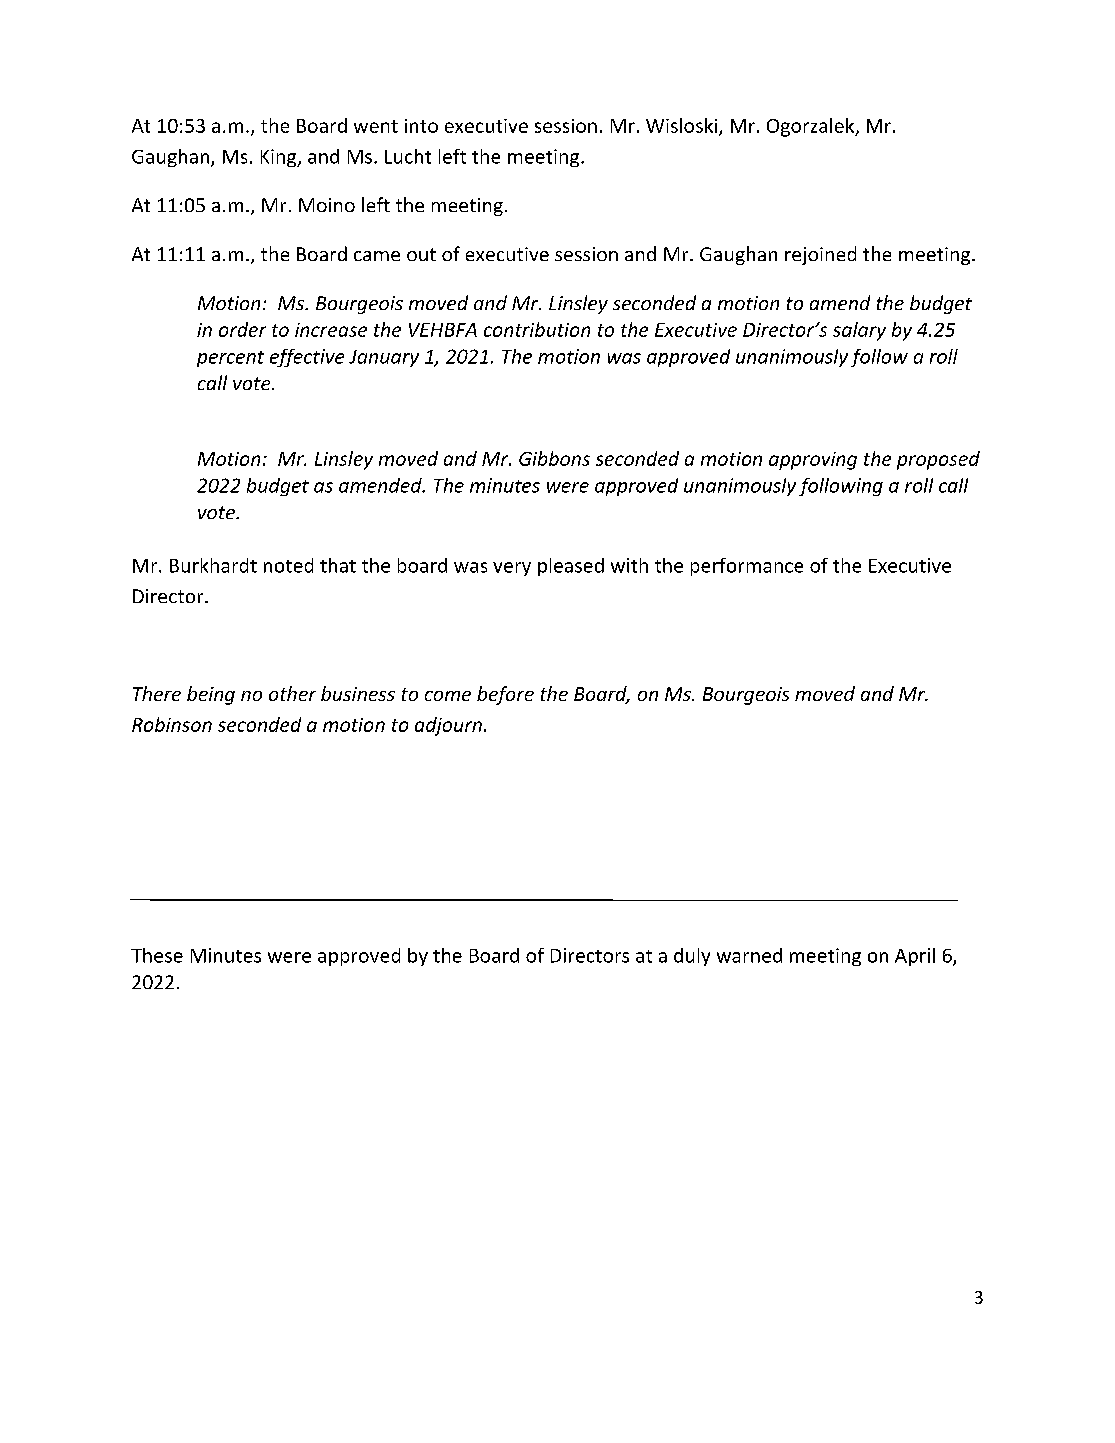 The height and width of the screenshot is (1443, 1115). What do you see at coordinates (421, 126) in the screenshot?
I see `into` at bounding box center [421, 126].
